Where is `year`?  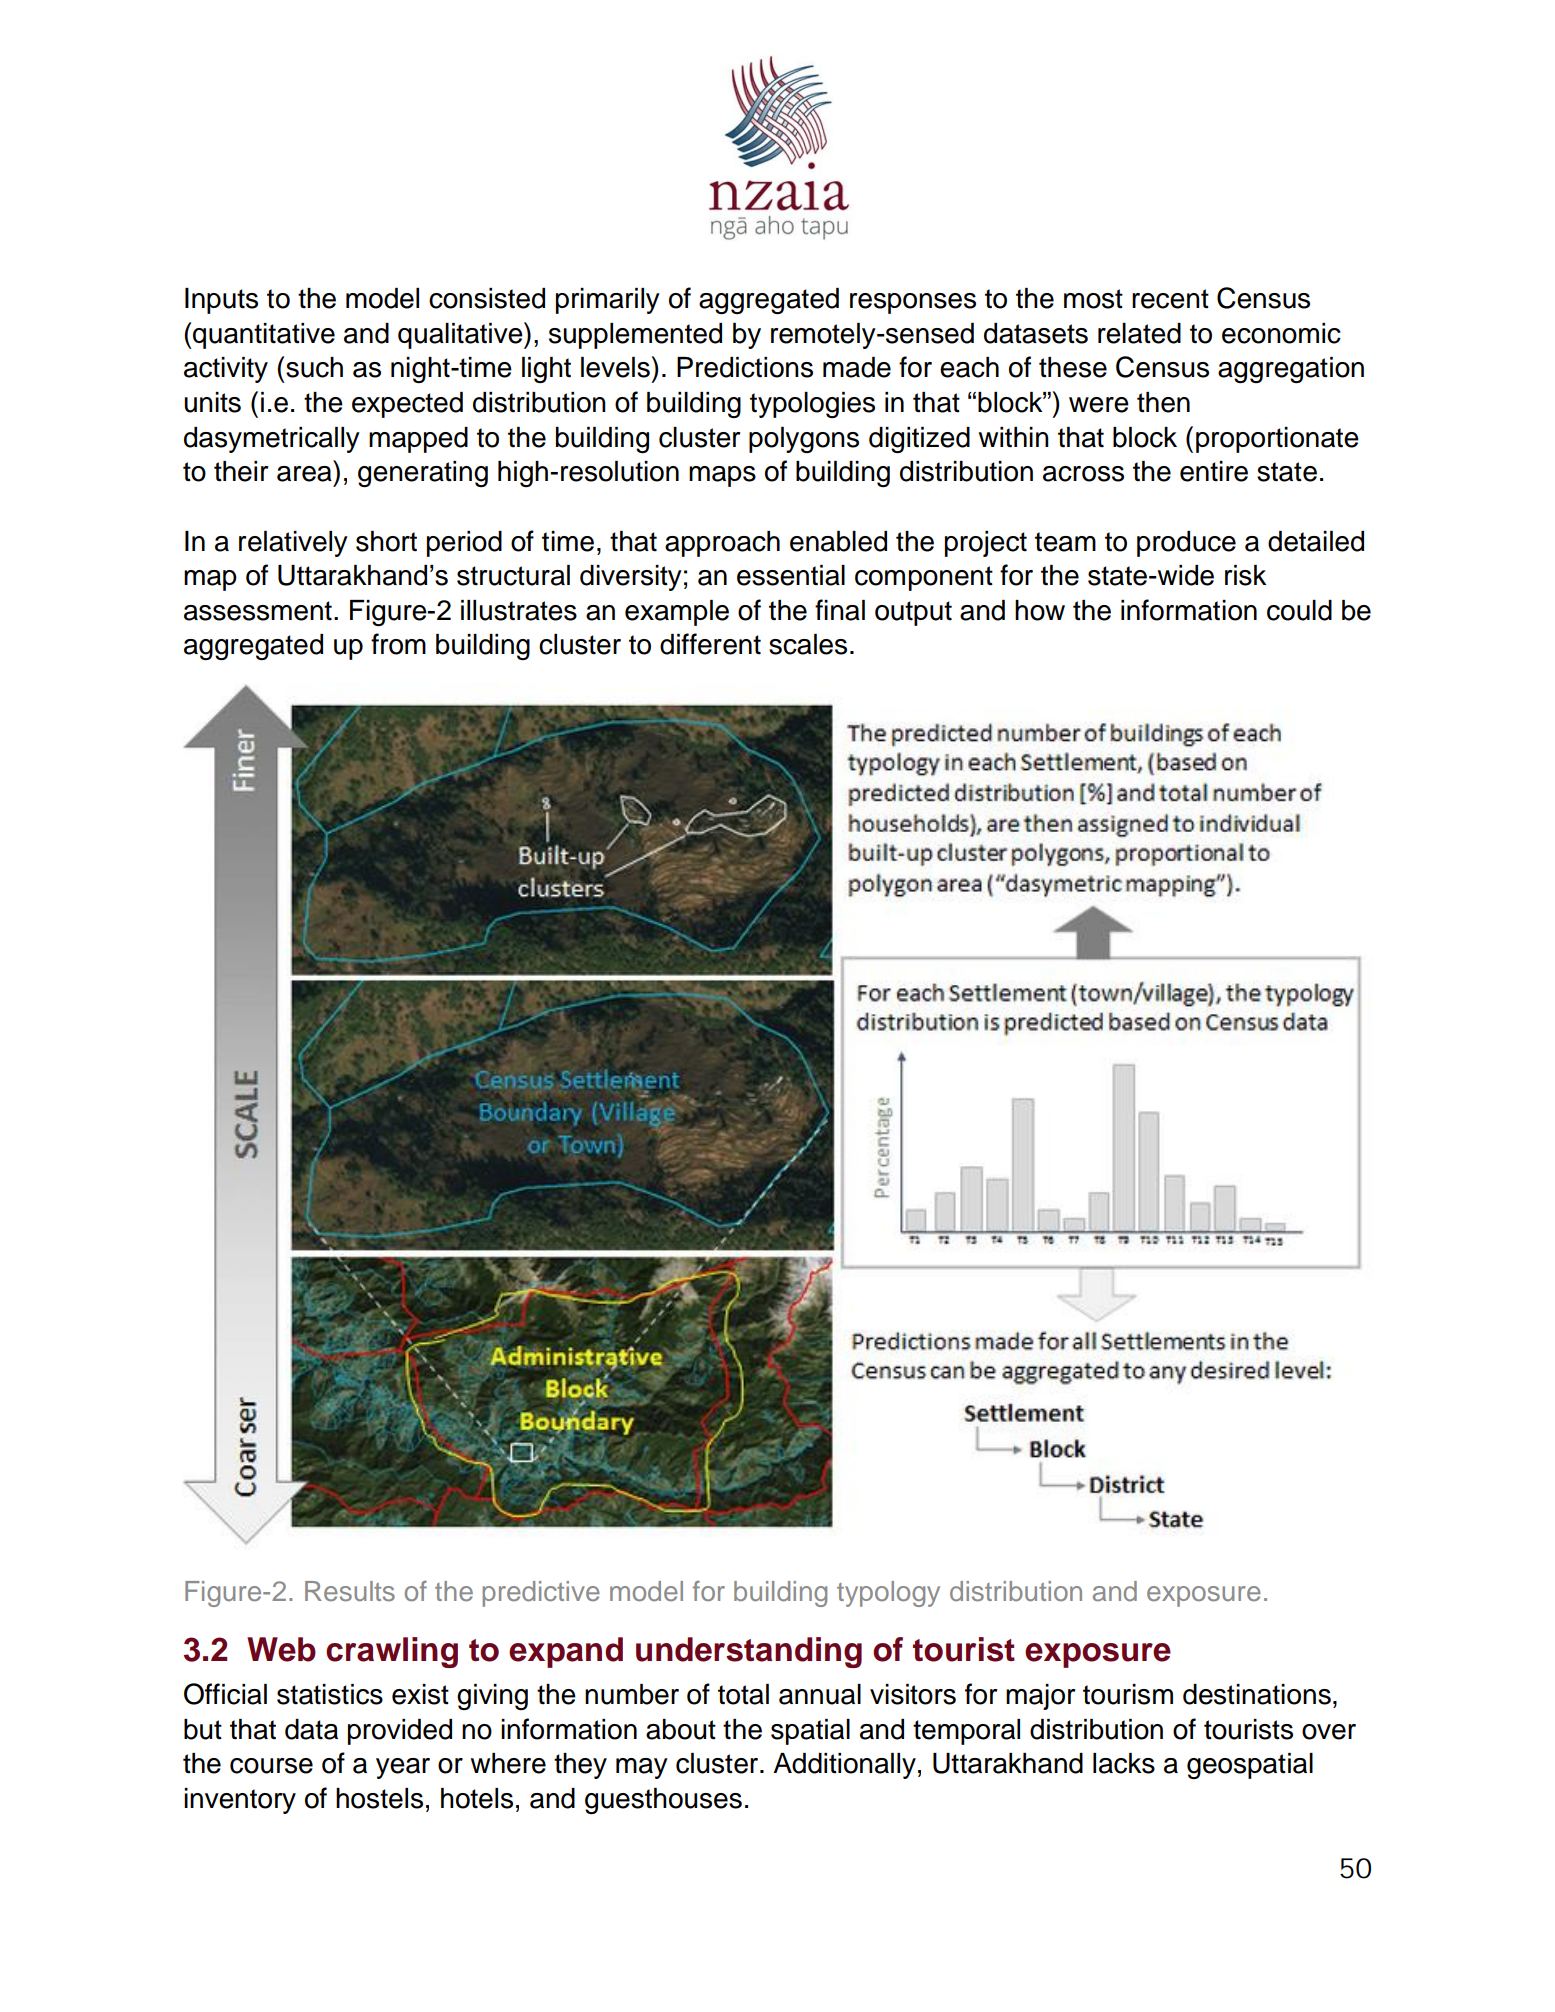 year is located at coordinates (403, 1768).
